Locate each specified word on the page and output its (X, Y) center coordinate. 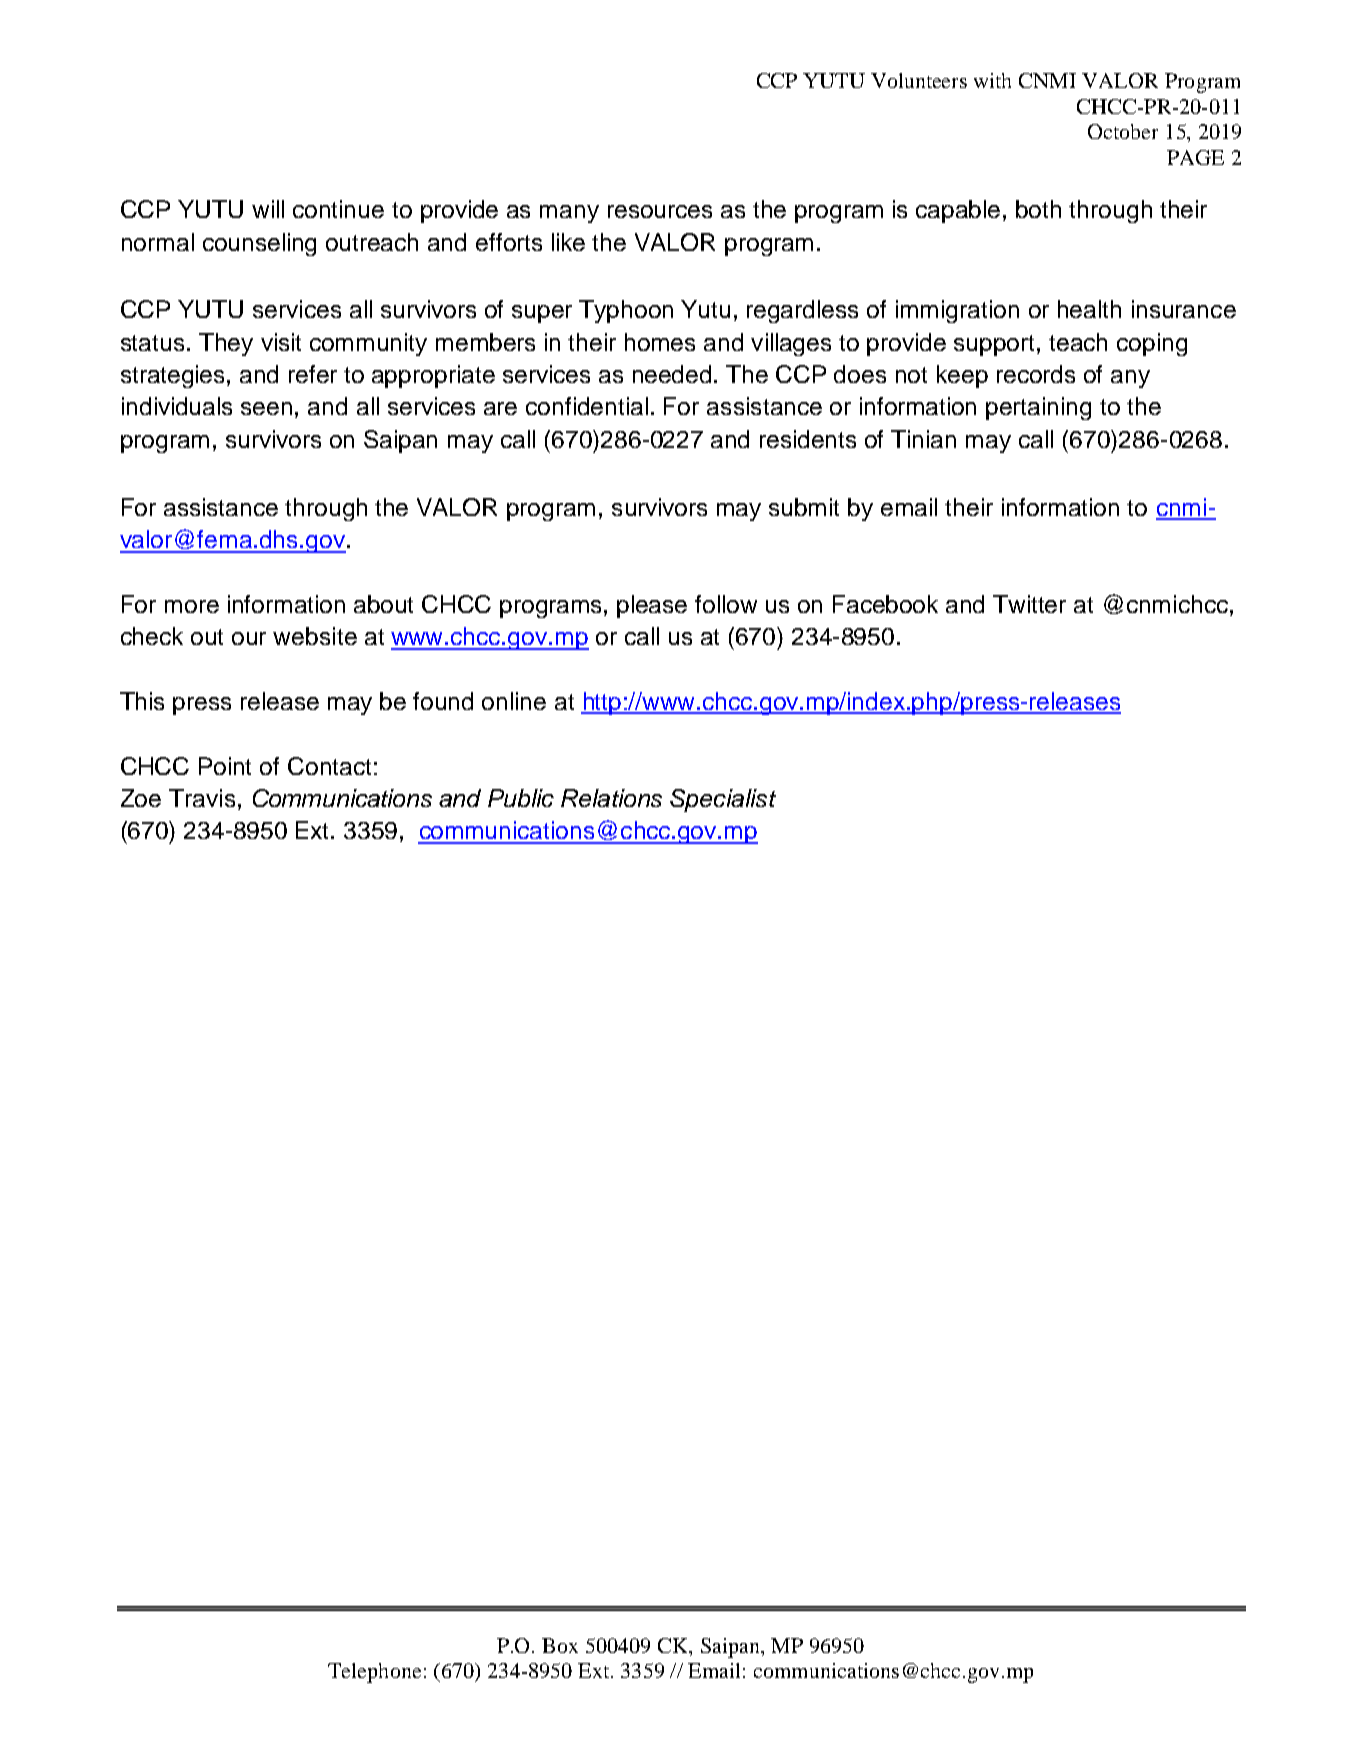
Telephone (374, 1673)
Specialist (723, 800)
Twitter (1029, 604)
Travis (202, 798)
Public (521, 798)
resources (660, 211)
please (652, 606)
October (1123, 131)
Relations (611, 798)
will (268, 209)
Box (560, 1645)
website (315, 636)
